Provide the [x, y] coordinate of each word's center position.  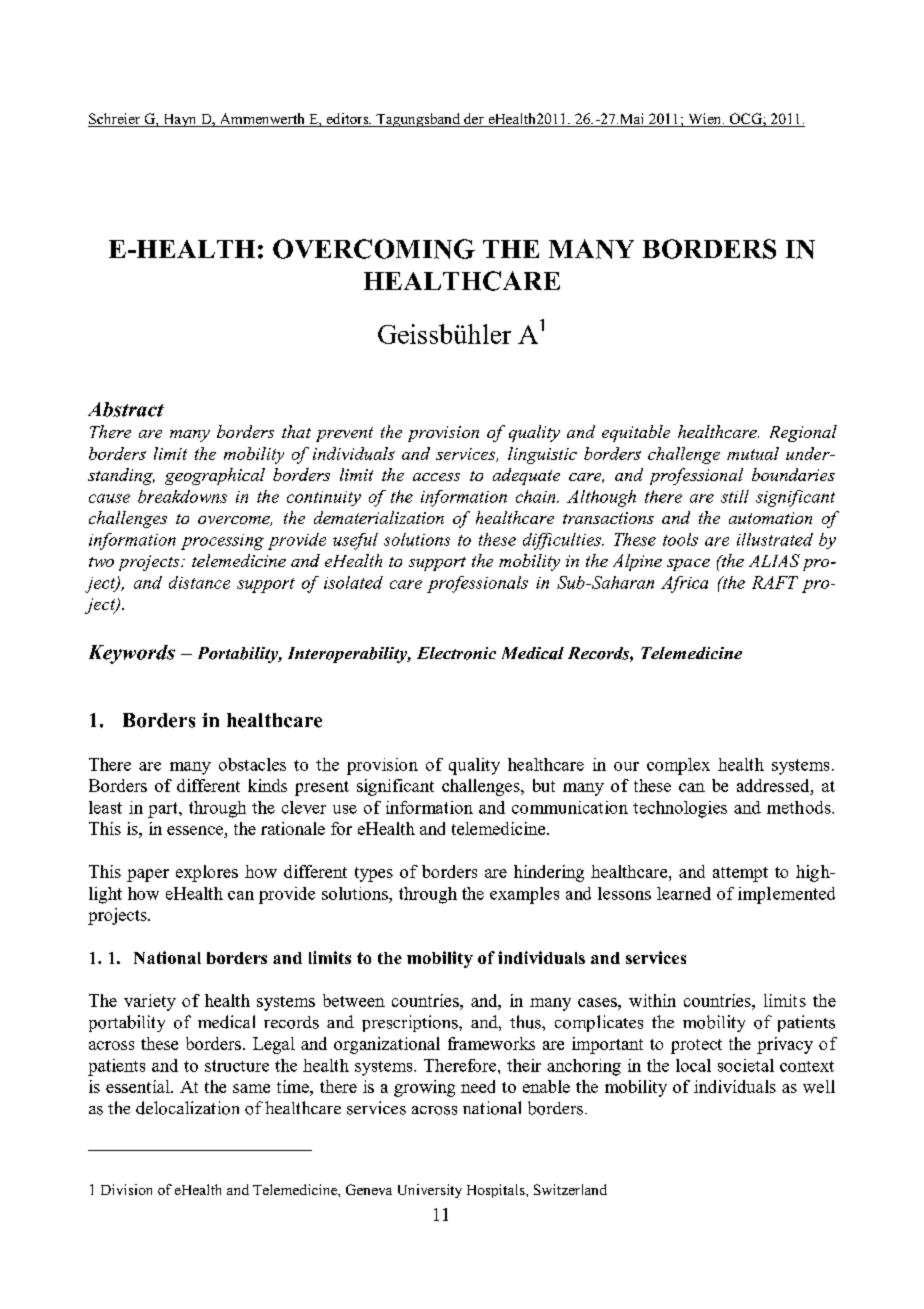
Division [126, 1189]
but [544, 785]
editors [347, 120]
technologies [680, 809]
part [164, 810]
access [436, 477]
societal [746, 1065]
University [430, 1191]
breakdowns [182, 496]
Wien [705, 120]
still [735, 496]
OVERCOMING [374, 249]
